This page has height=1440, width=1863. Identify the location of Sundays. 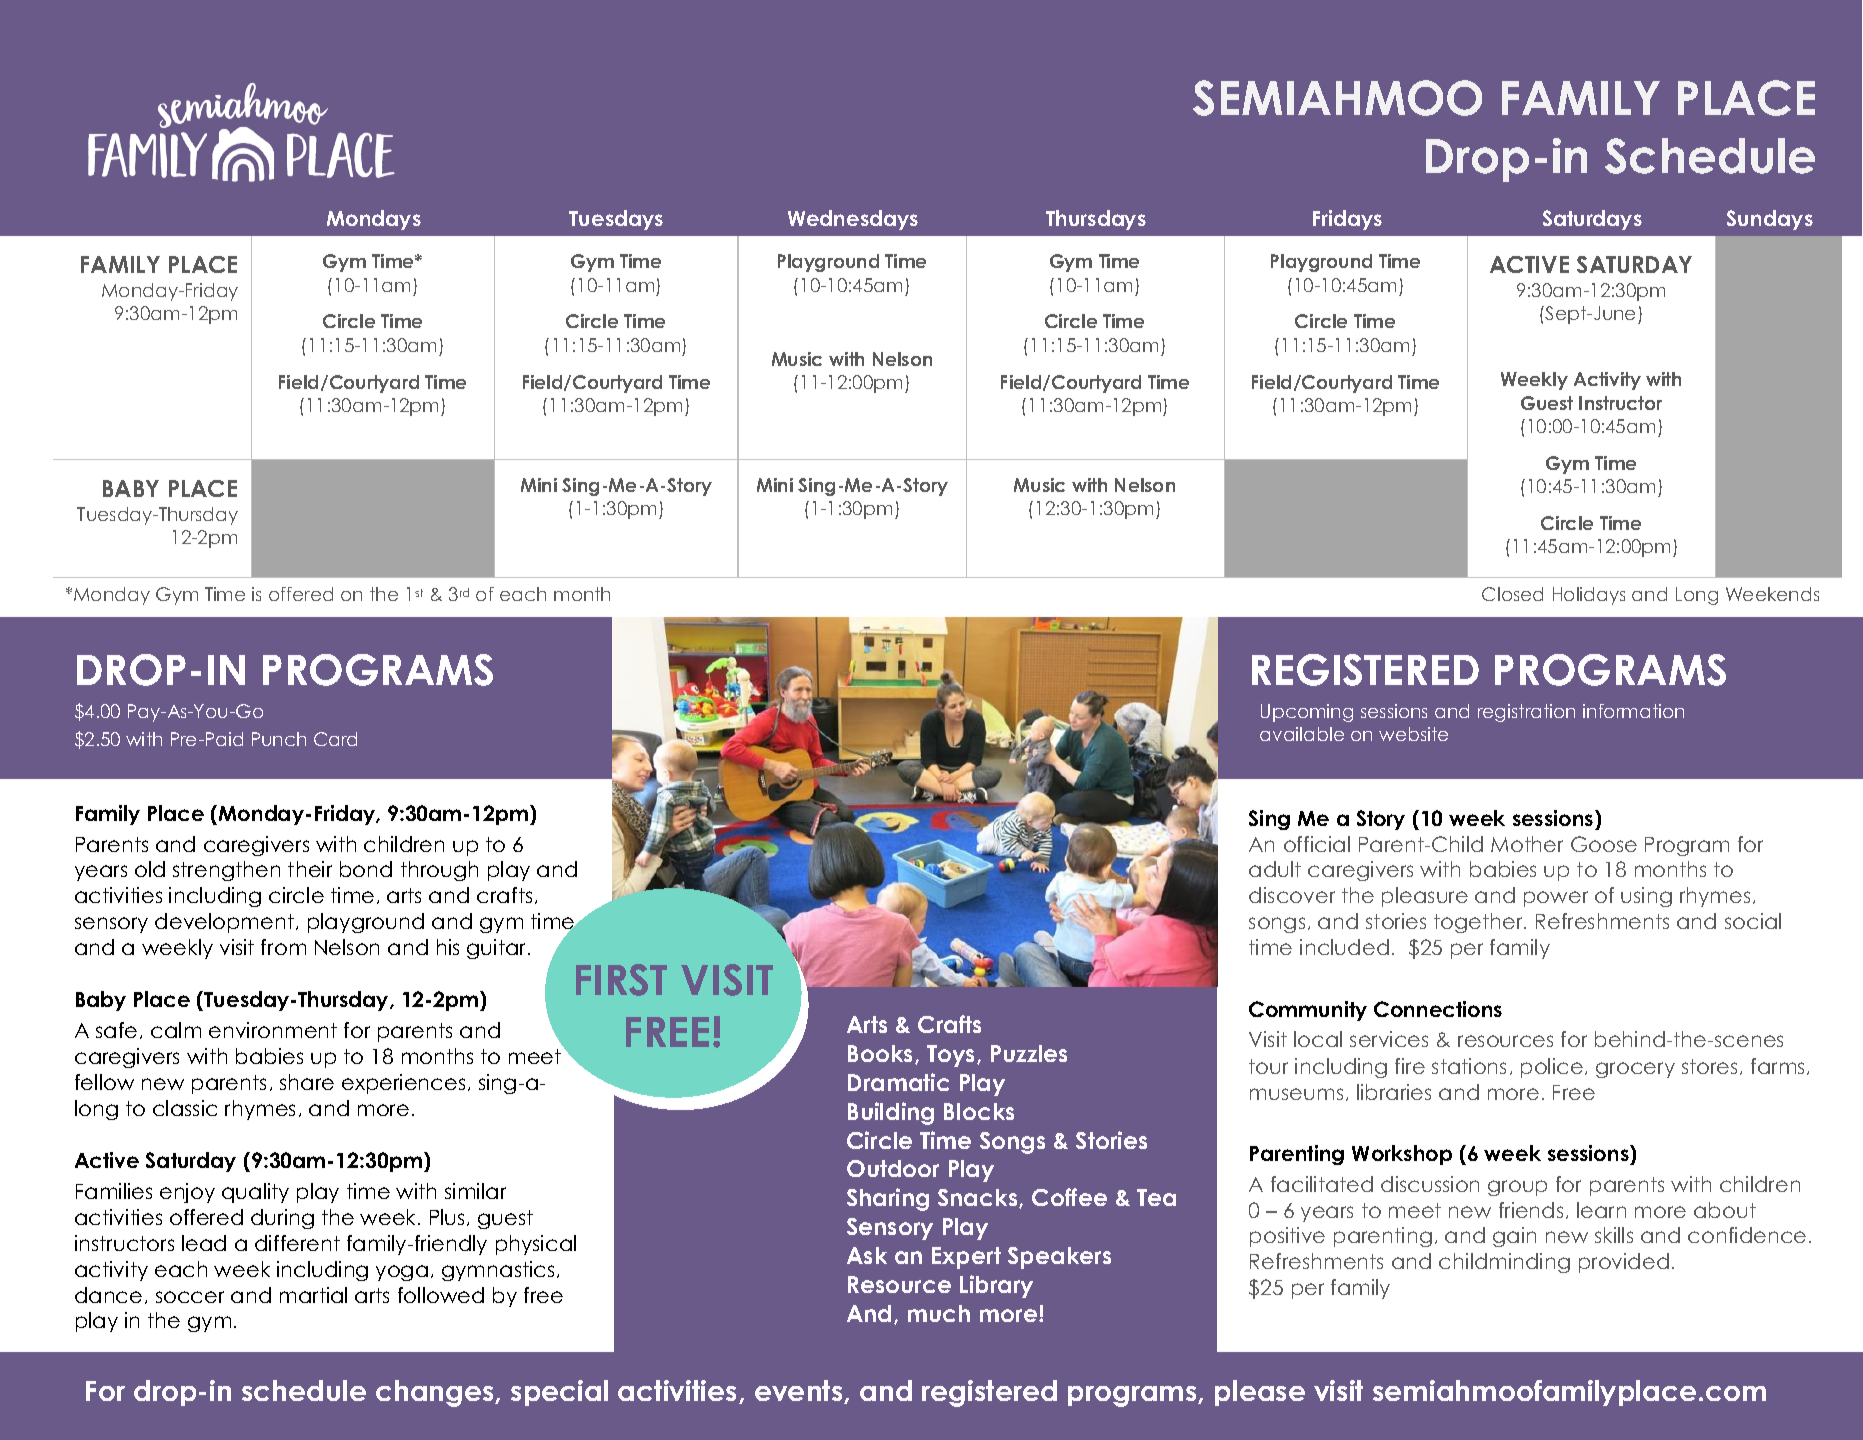
(1770, 220).
